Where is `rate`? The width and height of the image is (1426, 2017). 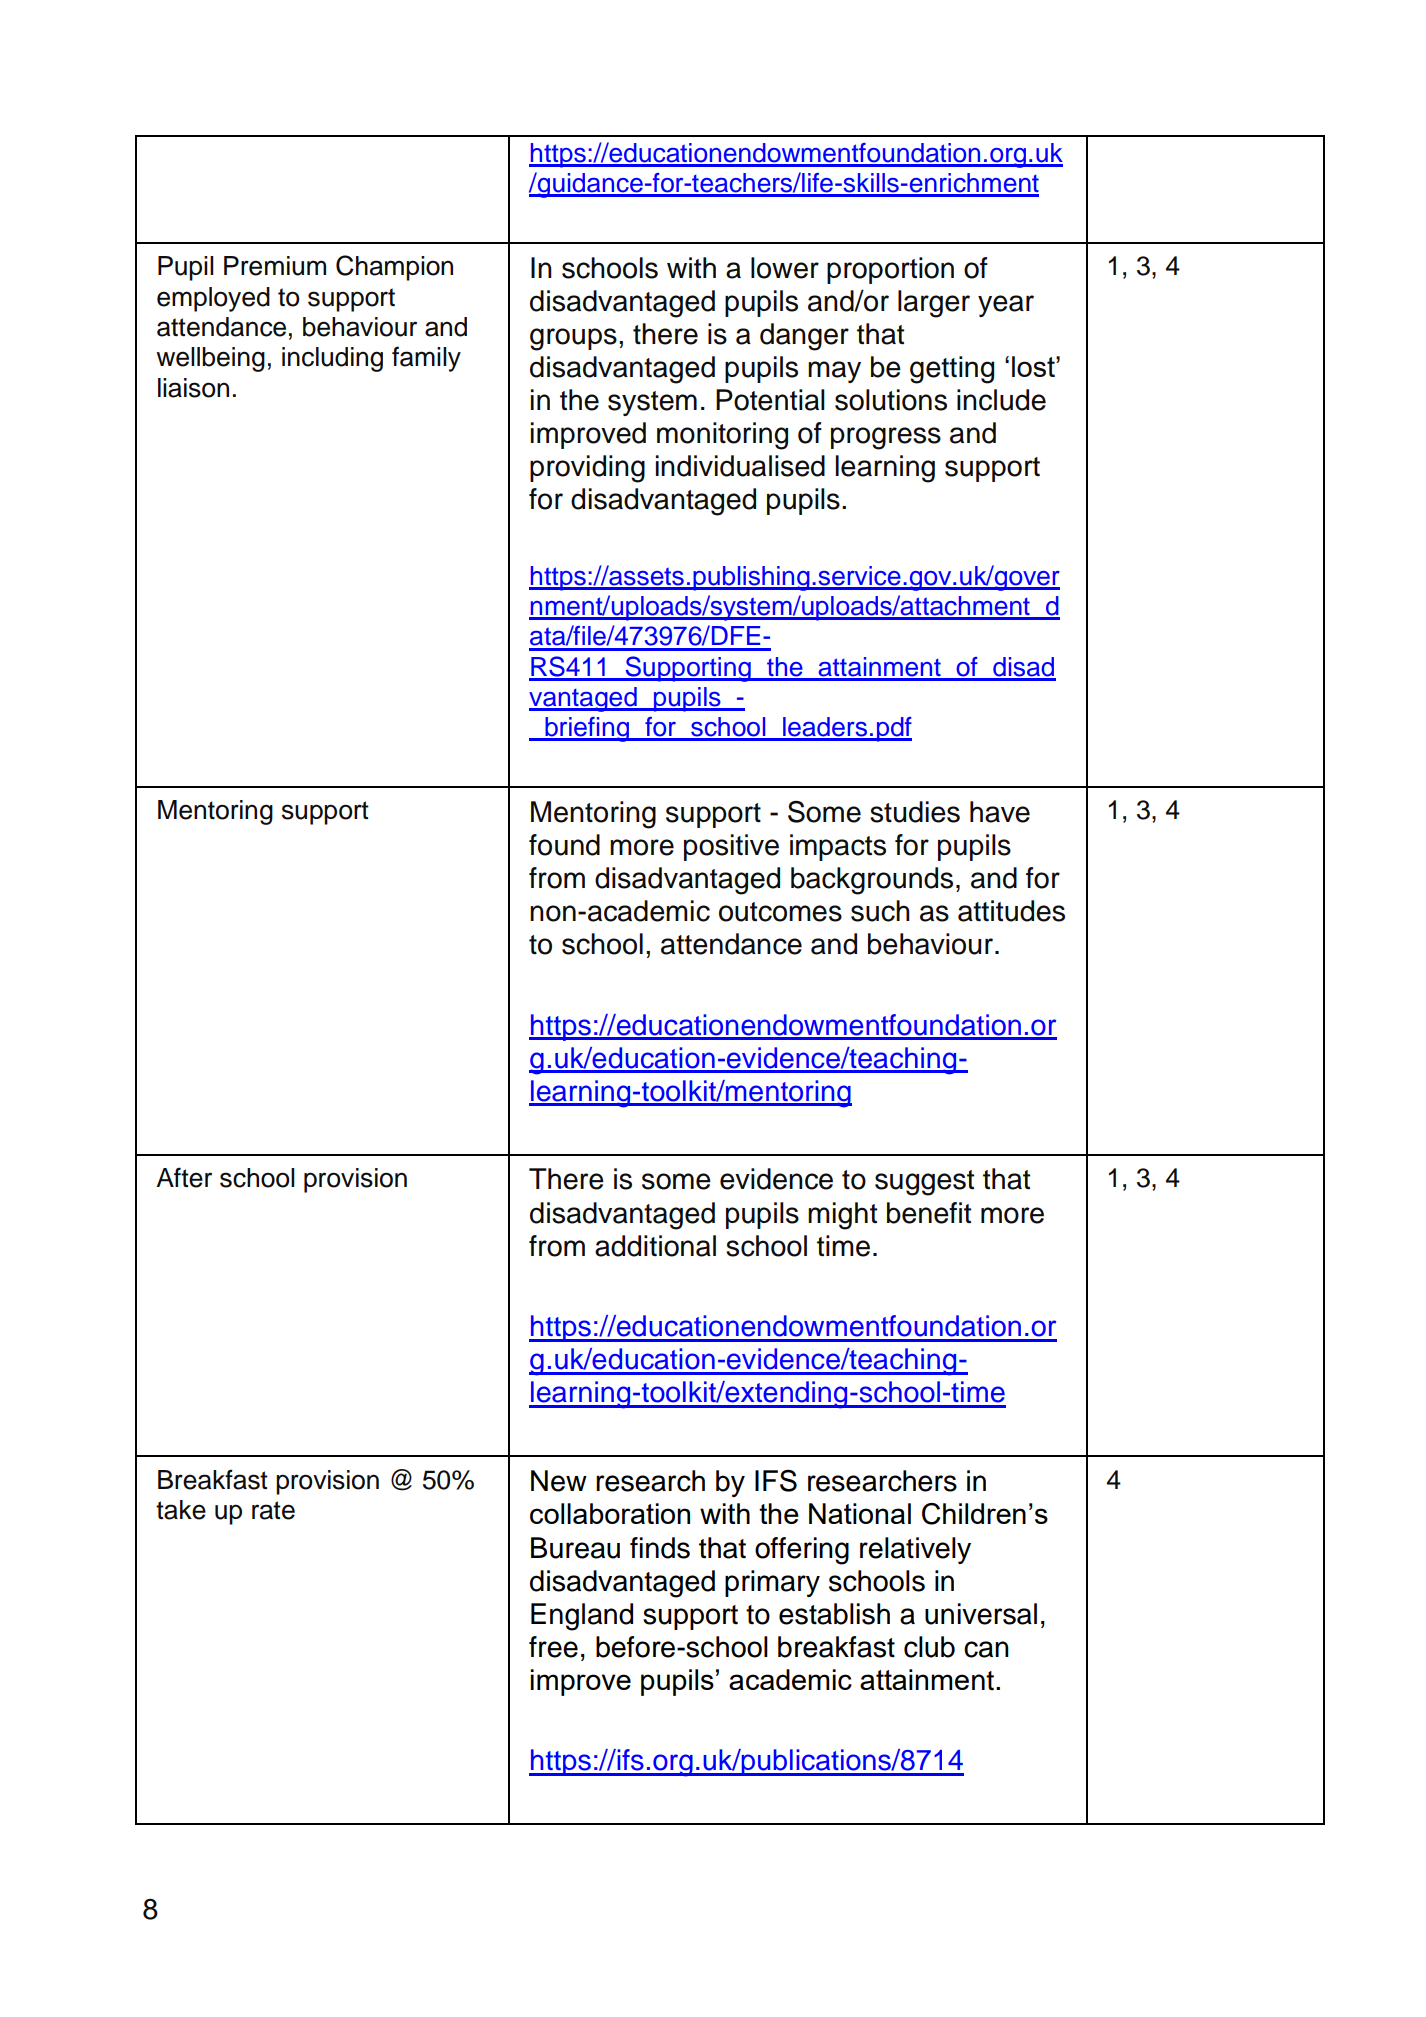 rate is located at coordinates (273, 1510).
